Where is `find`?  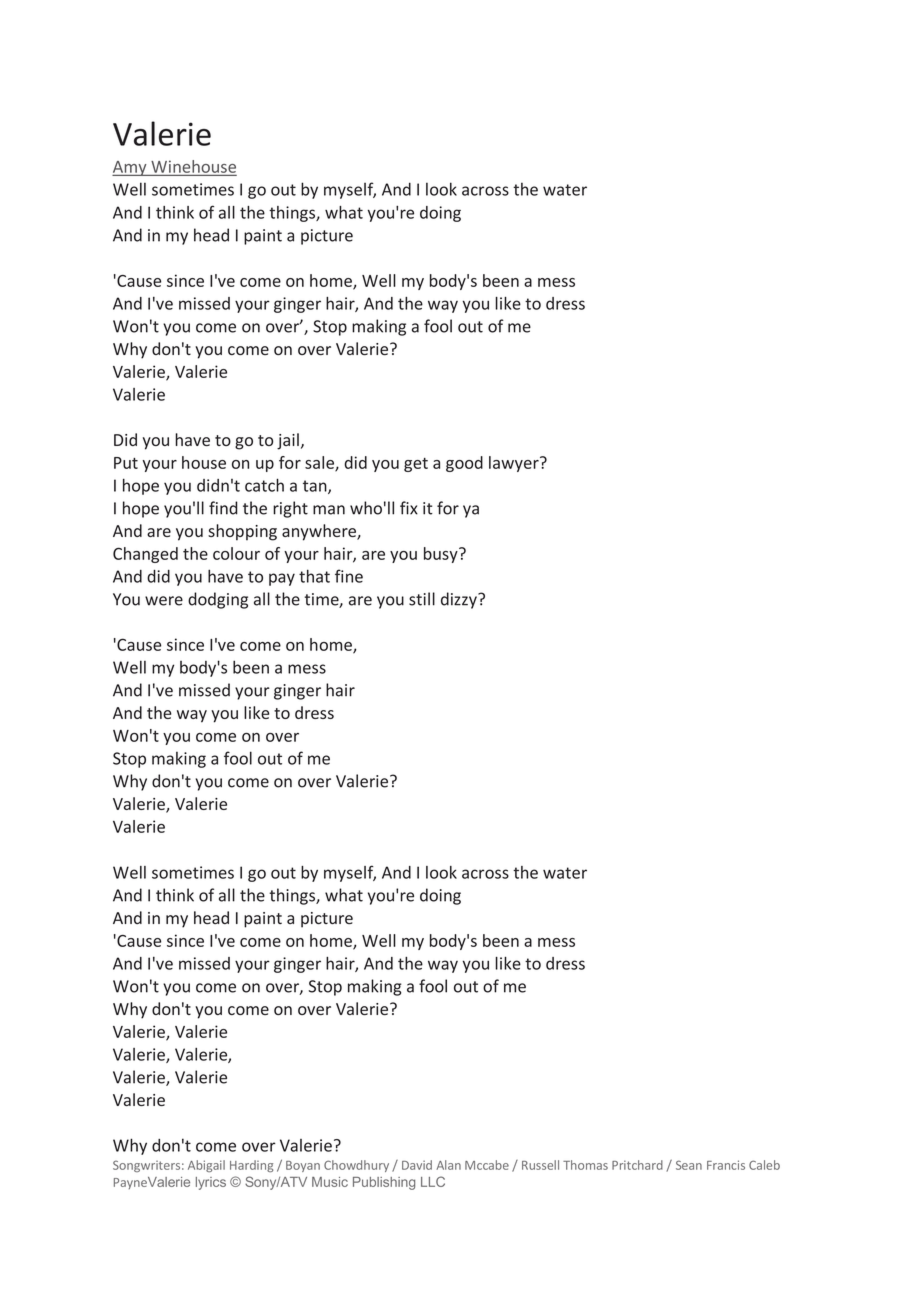 find is located at coordinates (223, 508).
